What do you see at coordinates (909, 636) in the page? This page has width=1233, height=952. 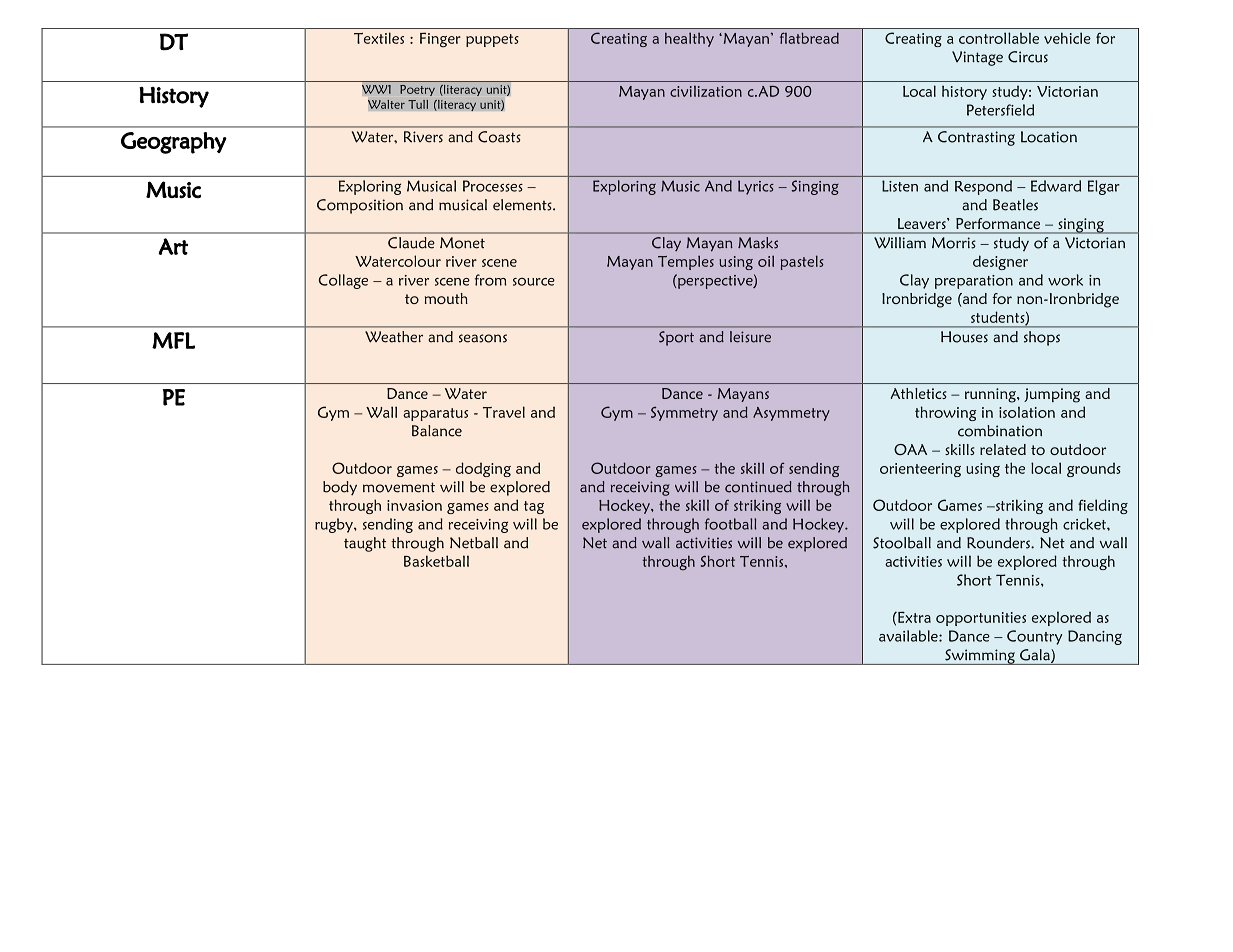 I see `available` at bounding box center [909, 636].
